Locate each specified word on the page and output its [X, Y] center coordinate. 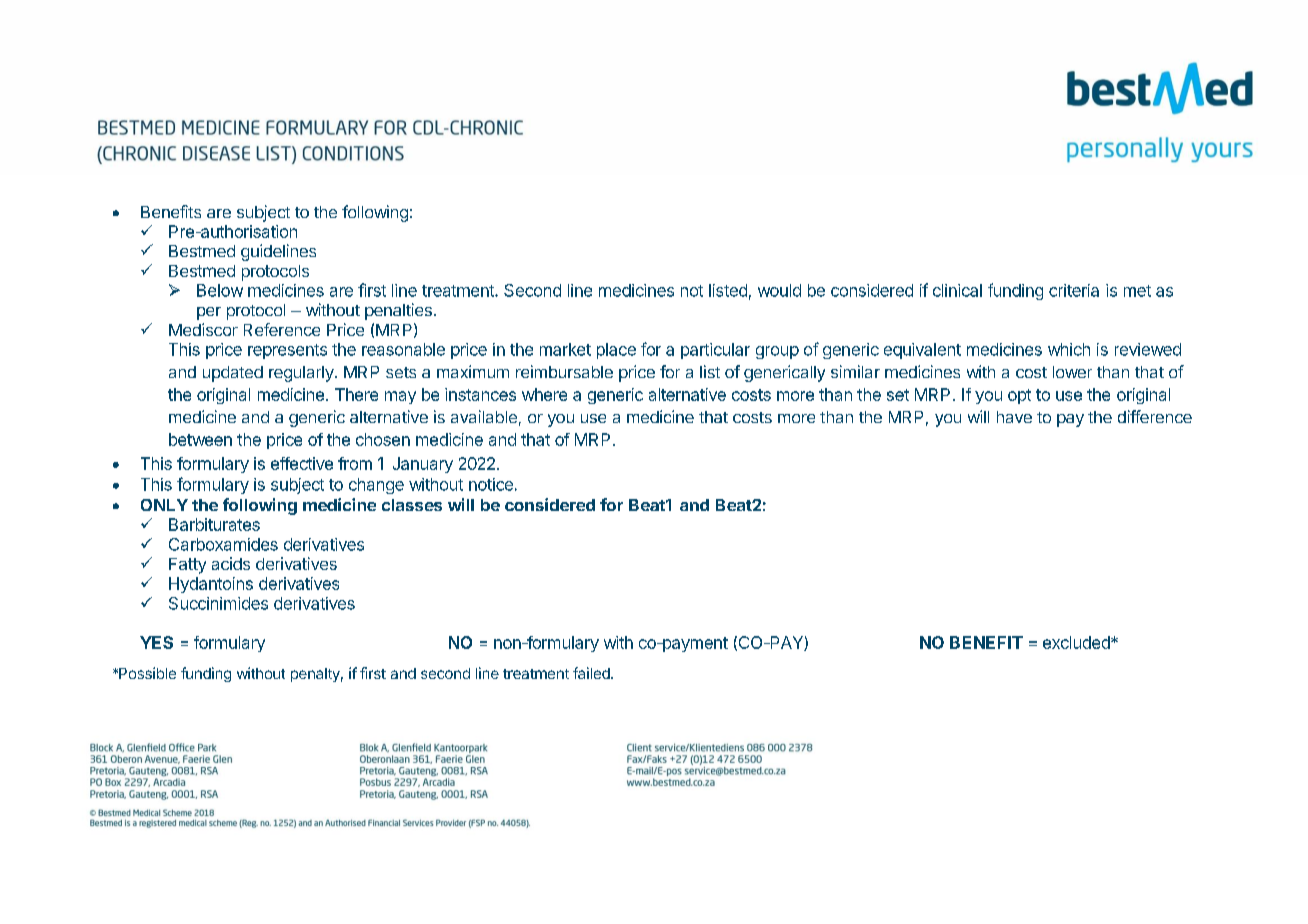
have [1014, 417]
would [779, 290]
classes [412, 505]
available [484, 416]
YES [156, 642]
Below [220, 290]
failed [592, 673]
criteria [1074, 290]
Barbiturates [214, 524]
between [200, 439]
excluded [1077, 642]
